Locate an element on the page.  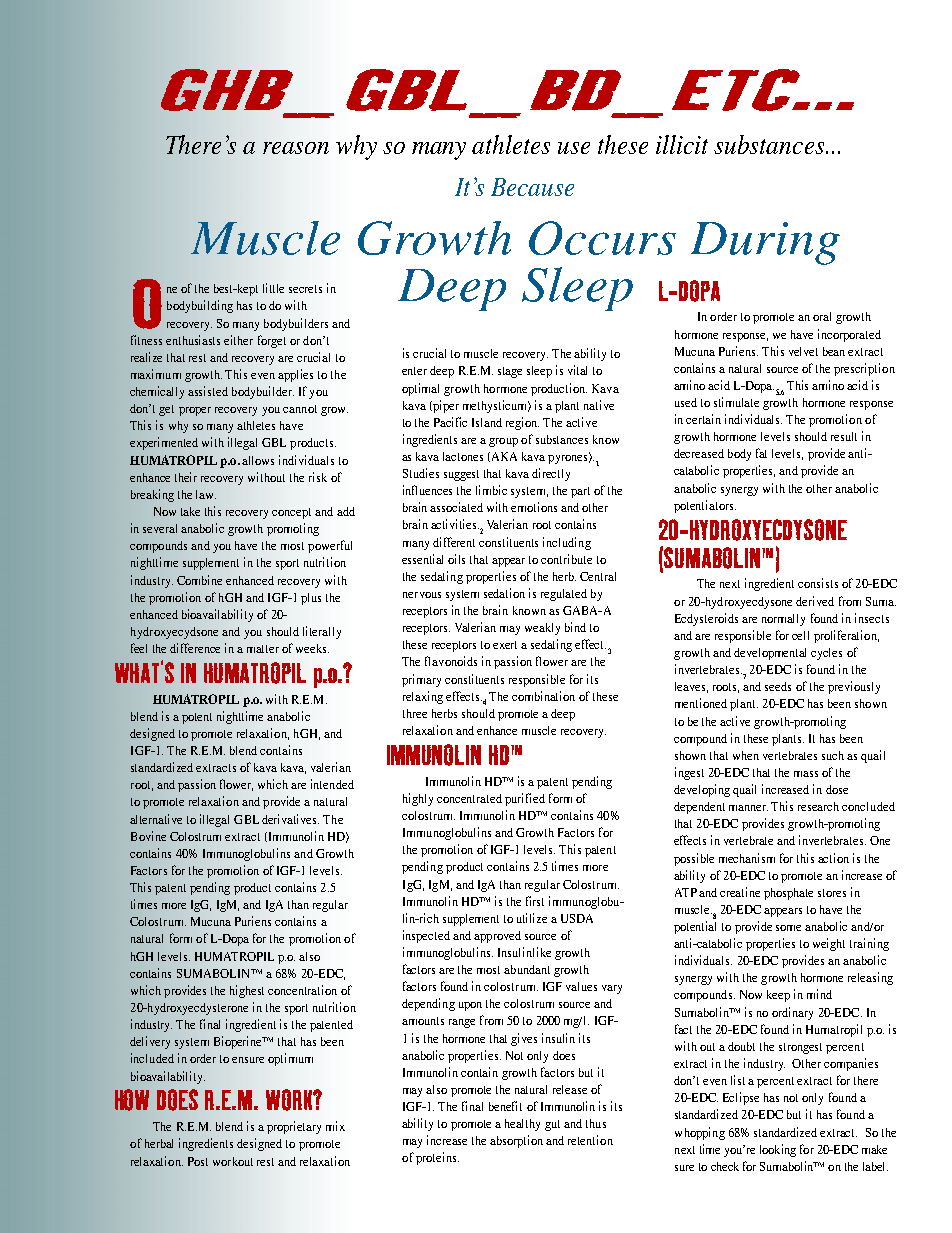
assisted is located at coordinates (208, 391).
